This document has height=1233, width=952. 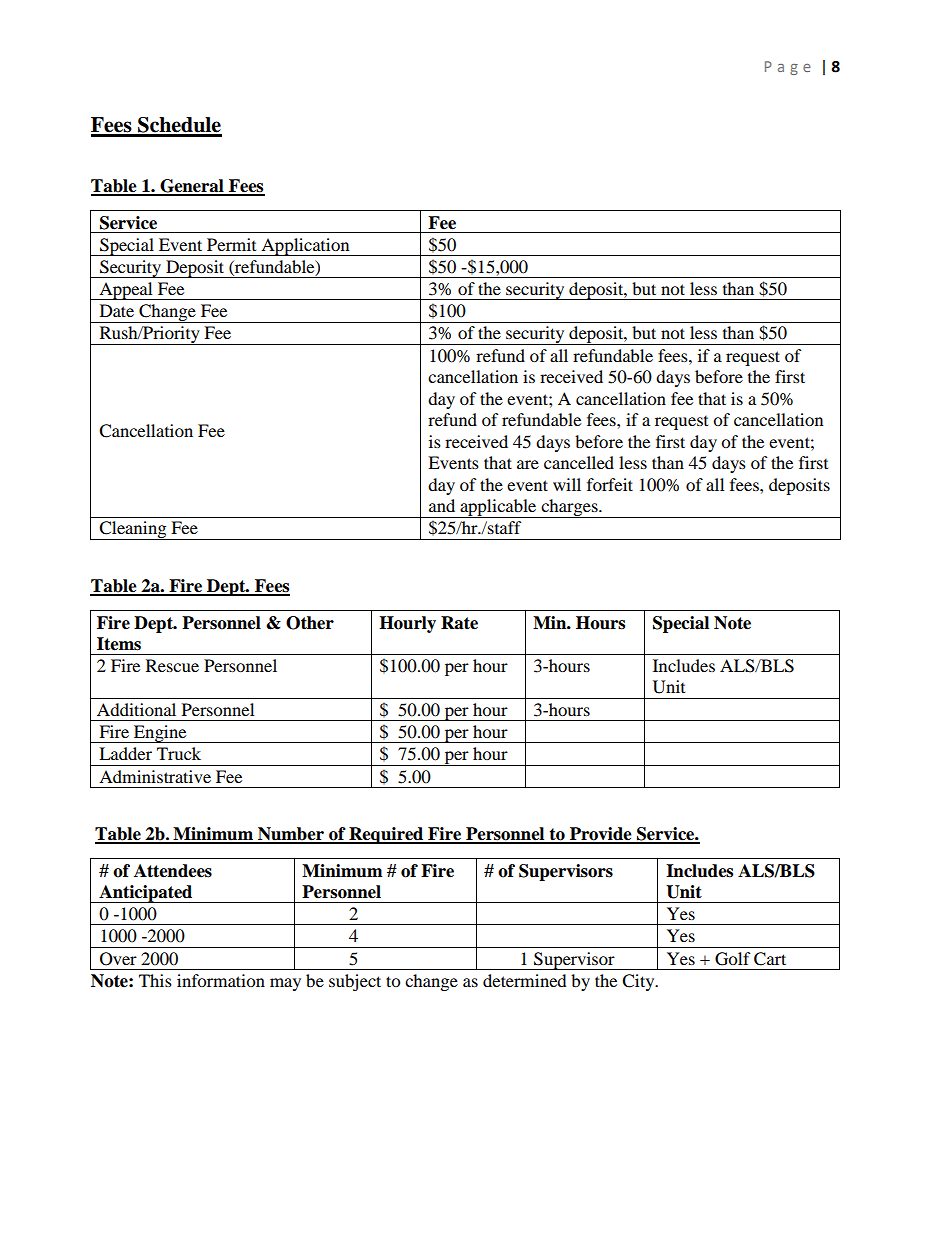 I want to click on General, so click(x=192, y=187).
